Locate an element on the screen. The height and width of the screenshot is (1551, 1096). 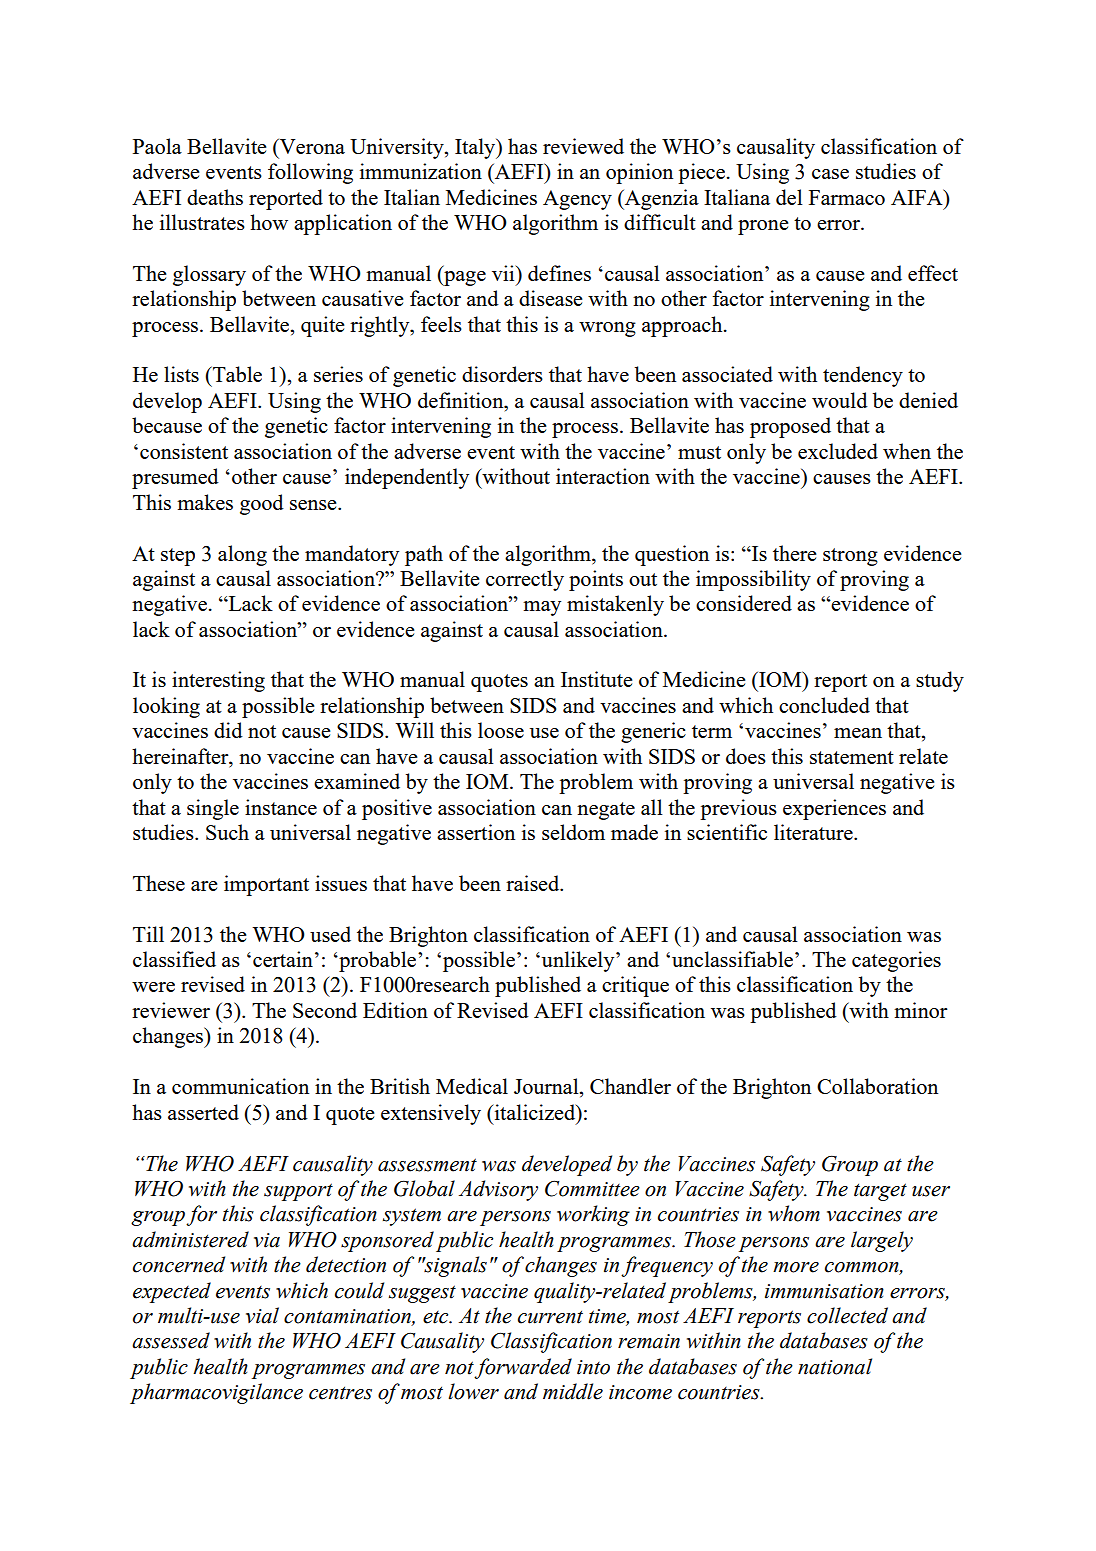
Agency is located at coordinates (577, 200).
